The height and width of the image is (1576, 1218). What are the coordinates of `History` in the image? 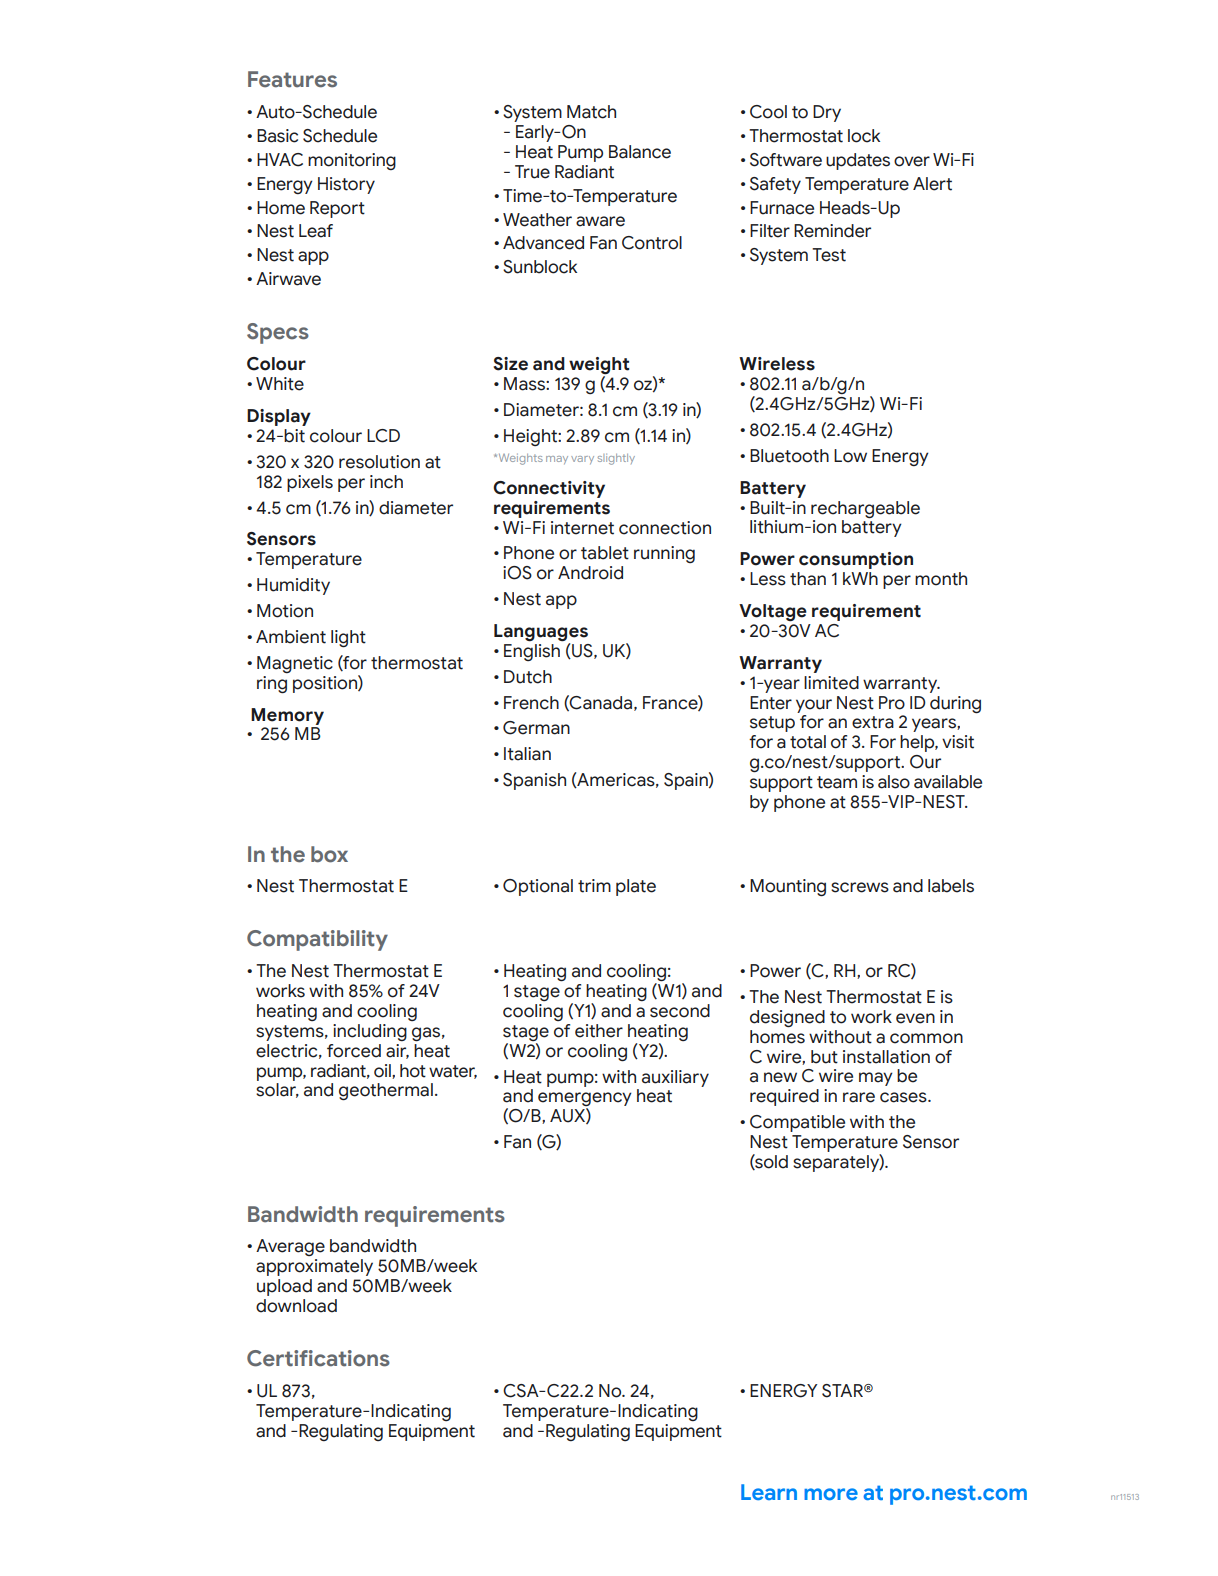 It's located at (346, 185).
